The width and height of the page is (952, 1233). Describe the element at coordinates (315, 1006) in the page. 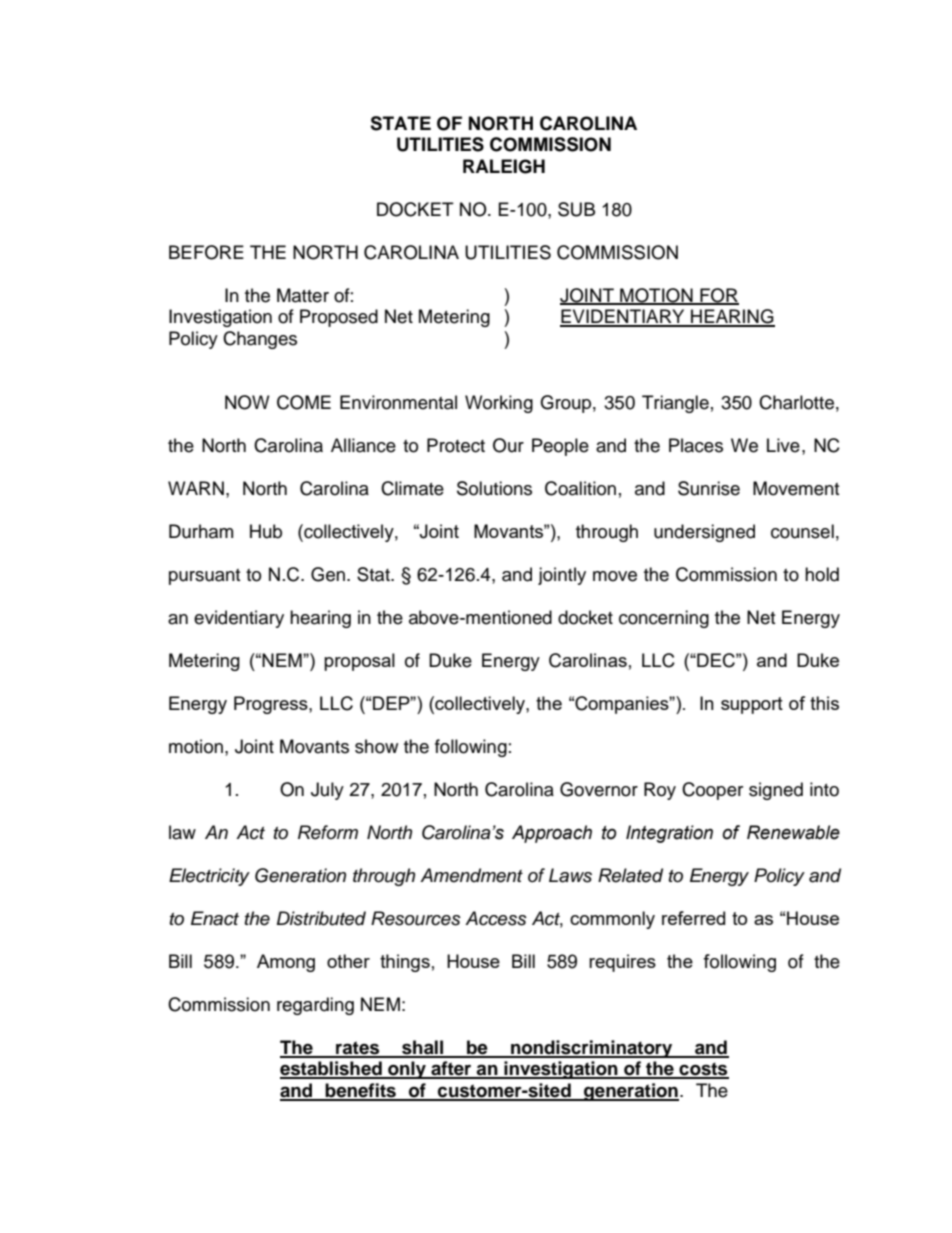

I see `regarding` at that location.
